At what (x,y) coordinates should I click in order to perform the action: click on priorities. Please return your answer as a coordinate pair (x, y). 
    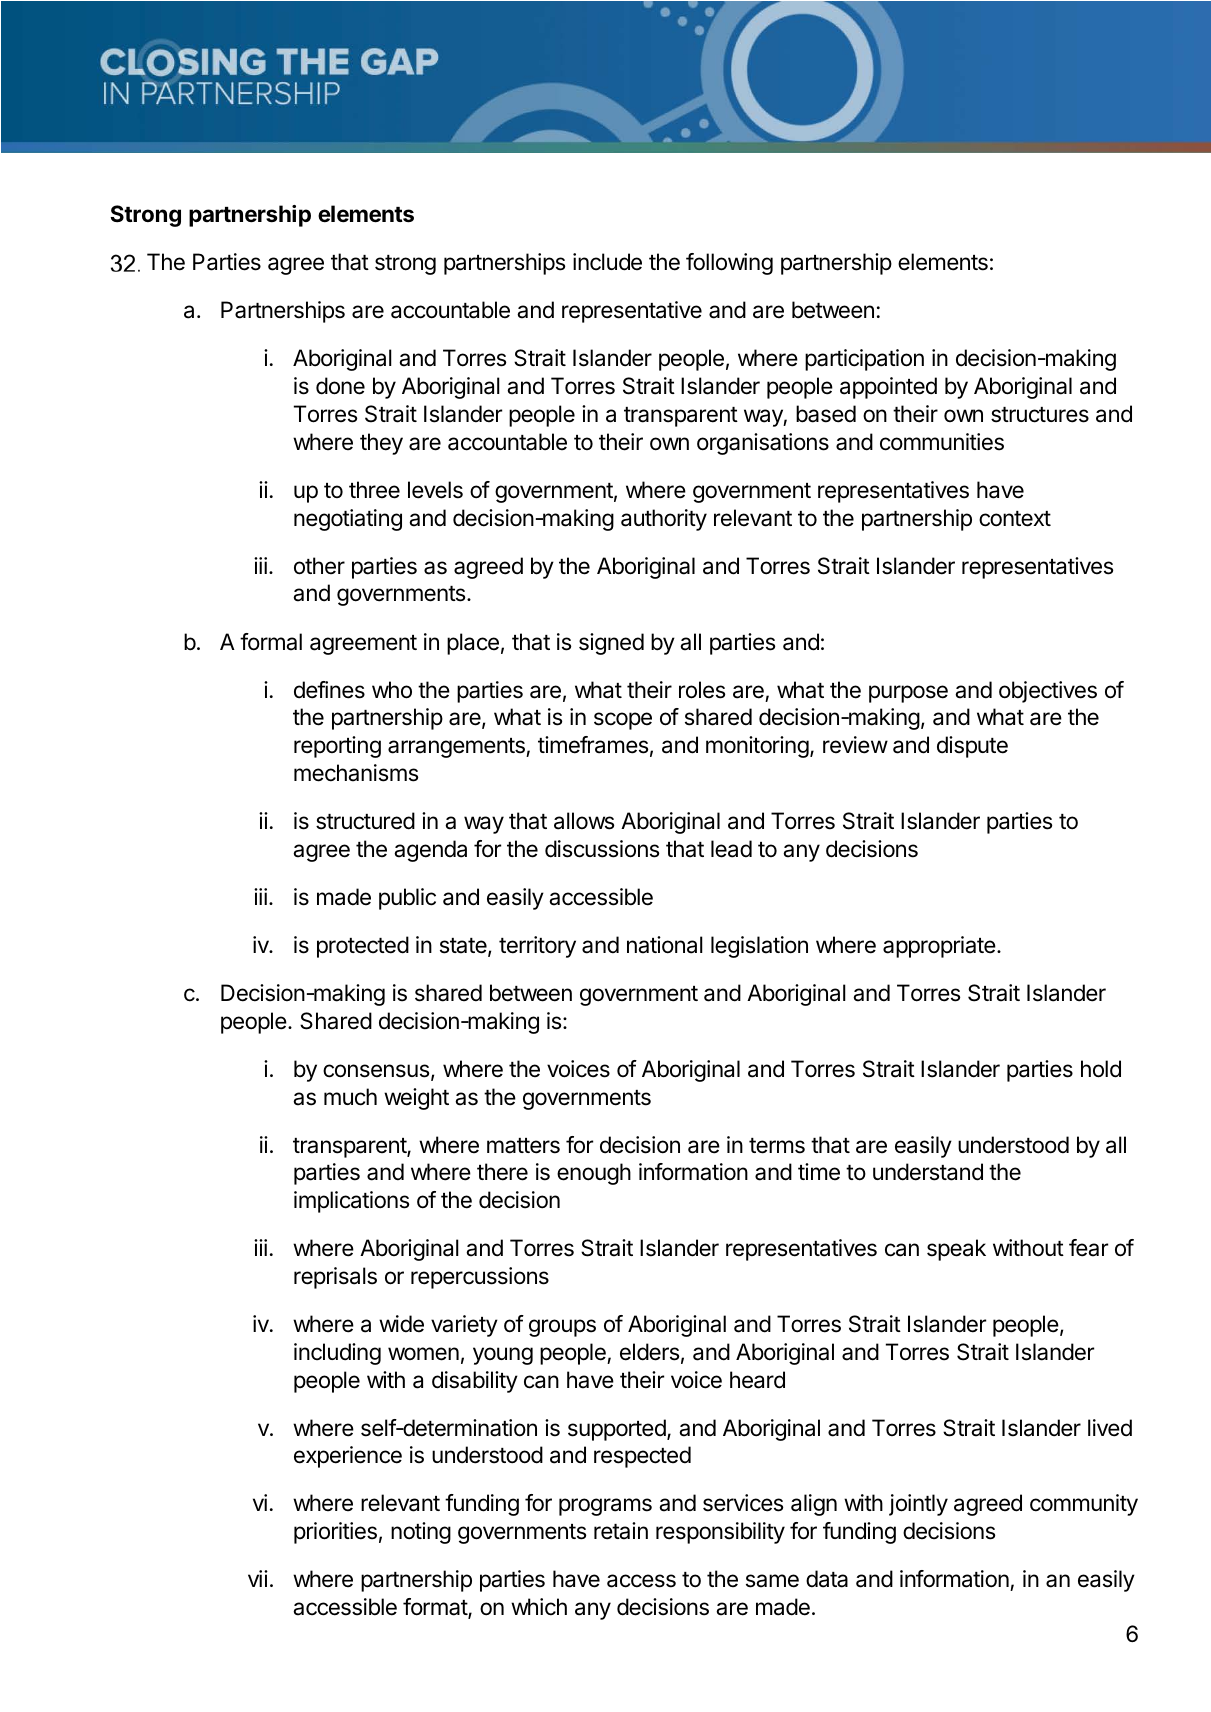
    Looking at the image, I should click on (335, 1533).
